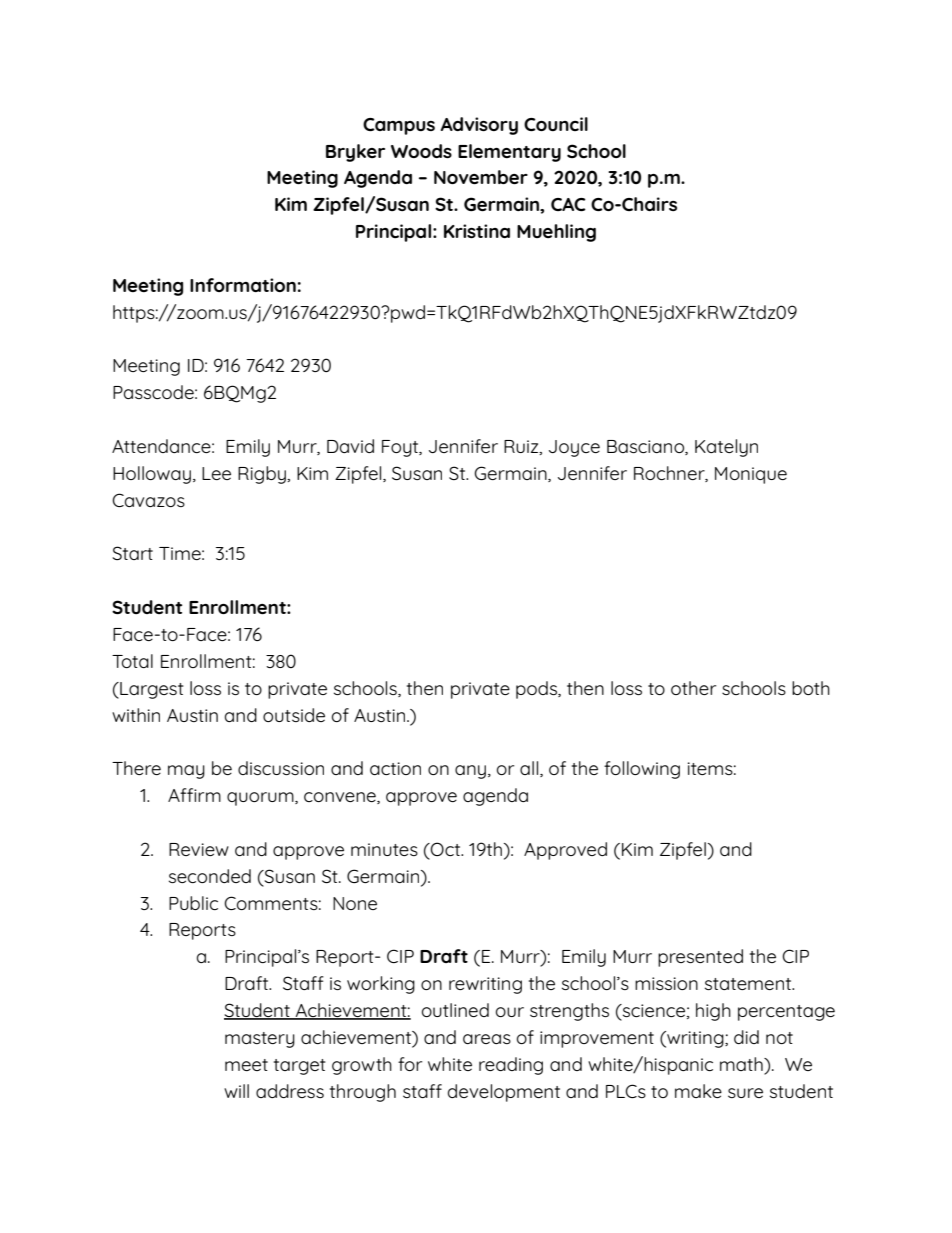  What do you see at coordinates (568, 204) in the screenshot?
I see `CAC` at bounding box center [568, 204].
